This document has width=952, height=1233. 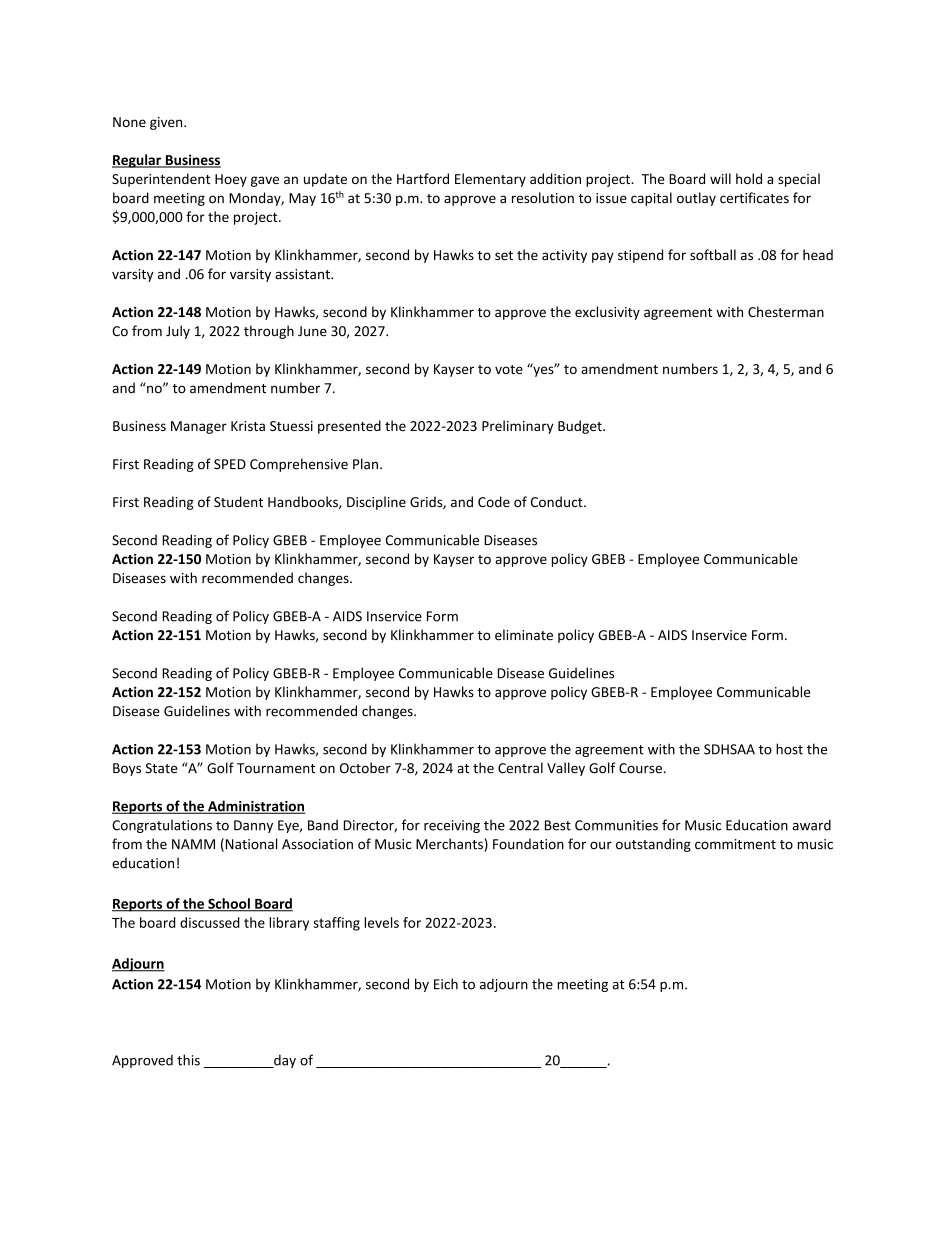 I want to click on this, so click(x=188, y=1060).
